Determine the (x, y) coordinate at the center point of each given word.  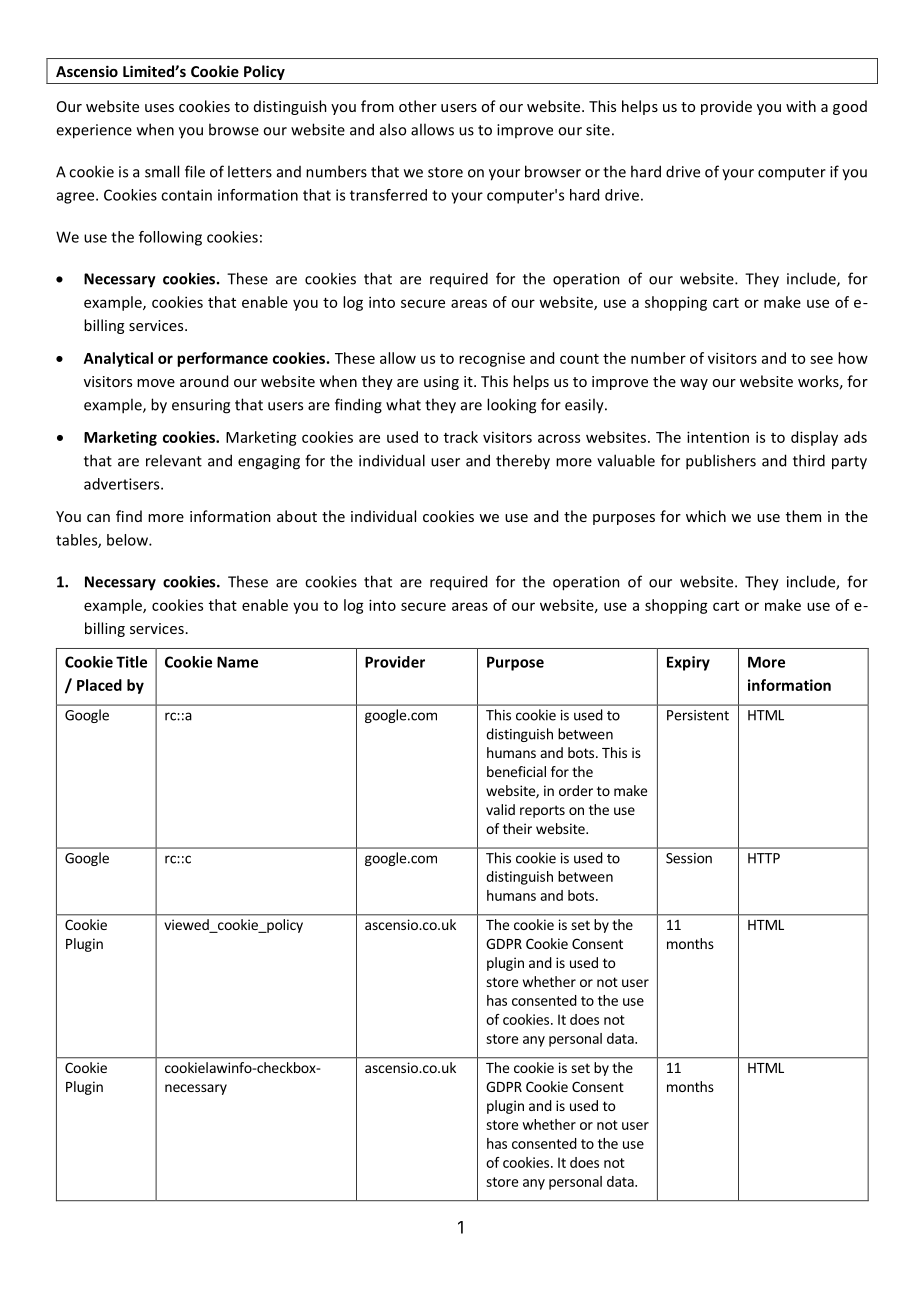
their (517, 828)
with (801, 106)
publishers (721, 462)
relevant (174, 460)
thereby (523, 462)
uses (159, 108)
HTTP (764, 858)
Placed (99, 685)
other (418, 106)
